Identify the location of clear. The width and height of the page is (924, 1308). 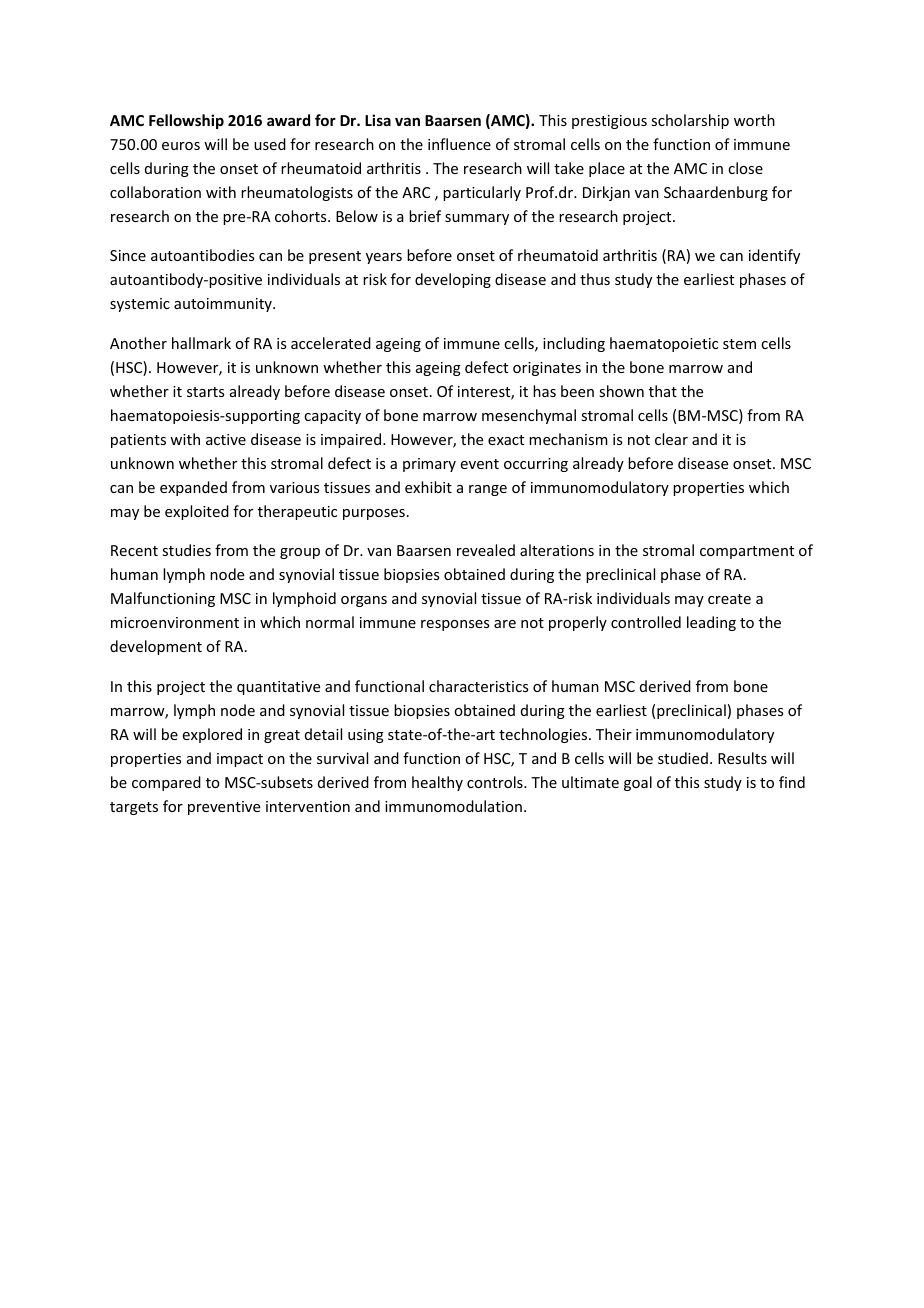
(671, 439).
